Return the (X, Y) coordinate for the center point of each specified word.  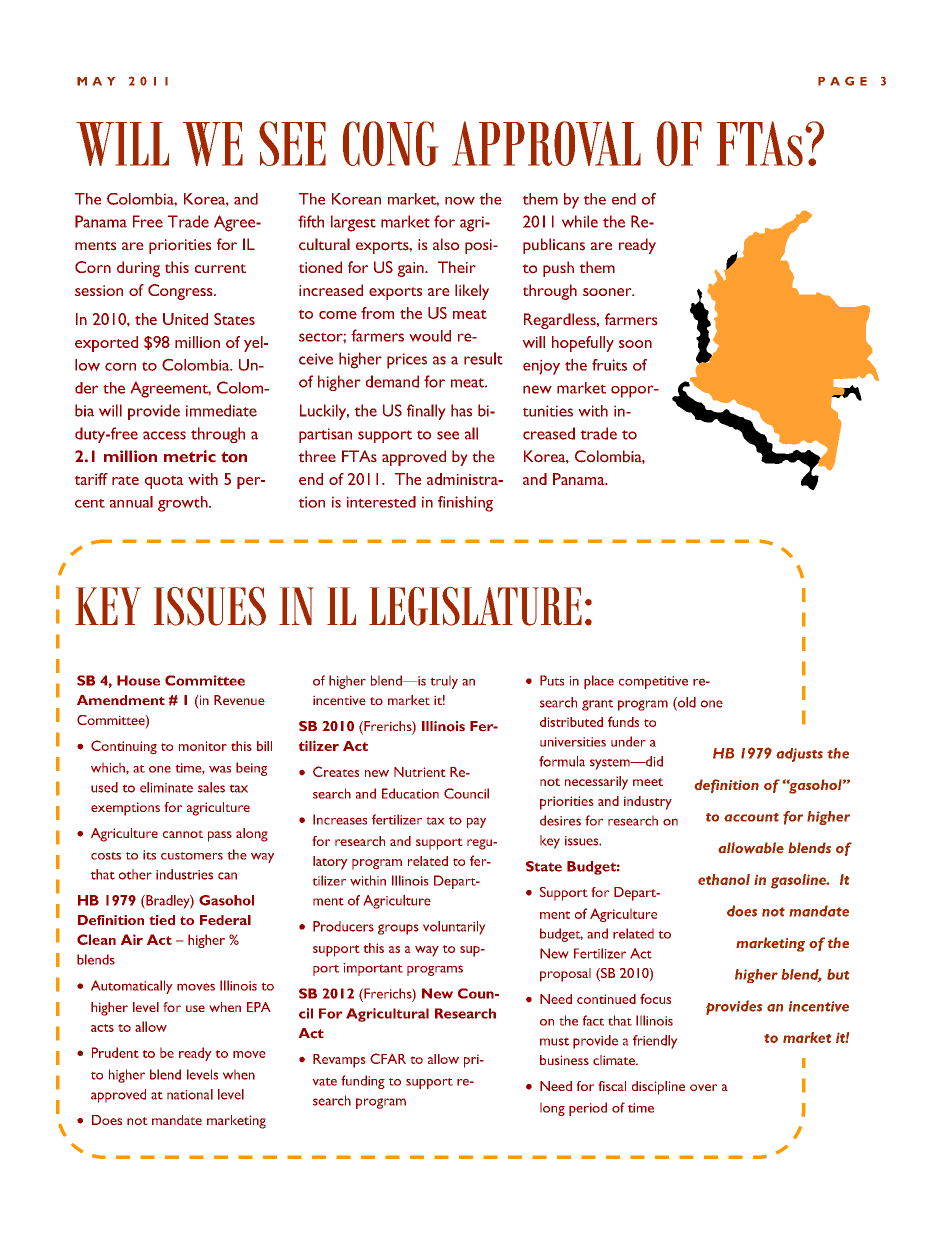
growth (184, 504)
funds (623, 721)
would (430, 336)
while (580, 221)
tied (162, 920)
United (185, 319)
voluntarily (454, 928)
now (460, 201)
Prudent (115, 1052)
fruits (609, 365)
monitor (203, 746)
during (138, 269)
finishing (465, 504)
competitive (653, 682)
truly (444, 682)
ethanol (724, 879)
